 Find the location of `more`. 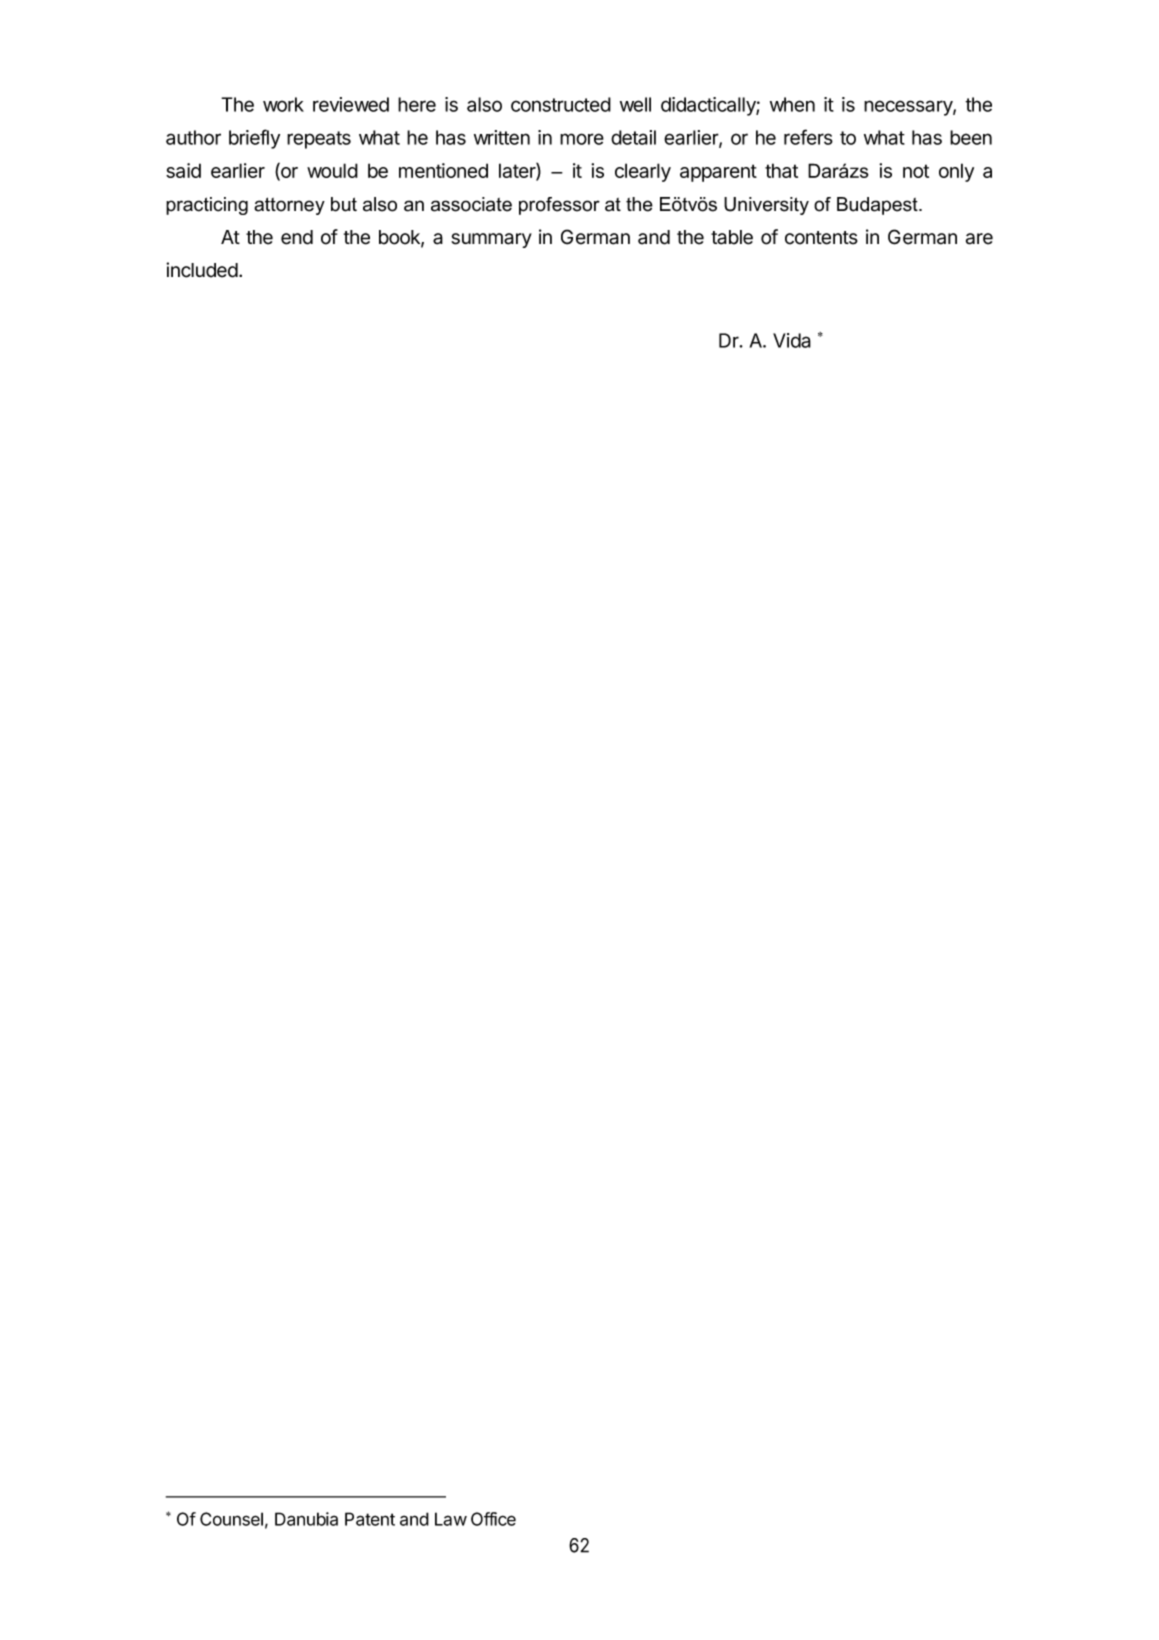

more is located at coordinates (582, 139).
